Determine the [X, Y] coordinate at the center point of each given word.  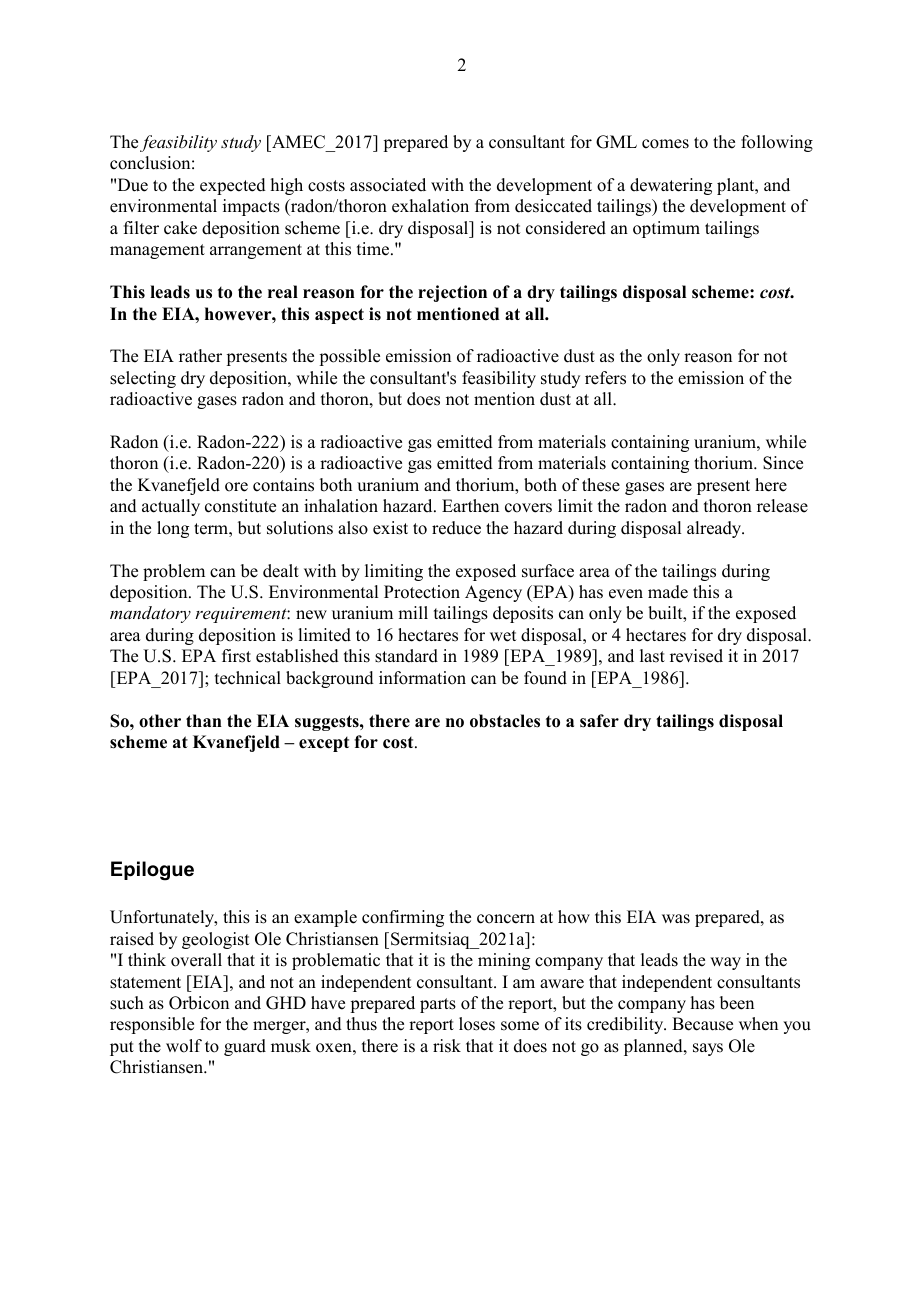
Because [702, 1024]
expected [233, 186]
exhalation [430, 206]
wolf [184, 1046]
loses [477, 1024]
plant [737, 186]
